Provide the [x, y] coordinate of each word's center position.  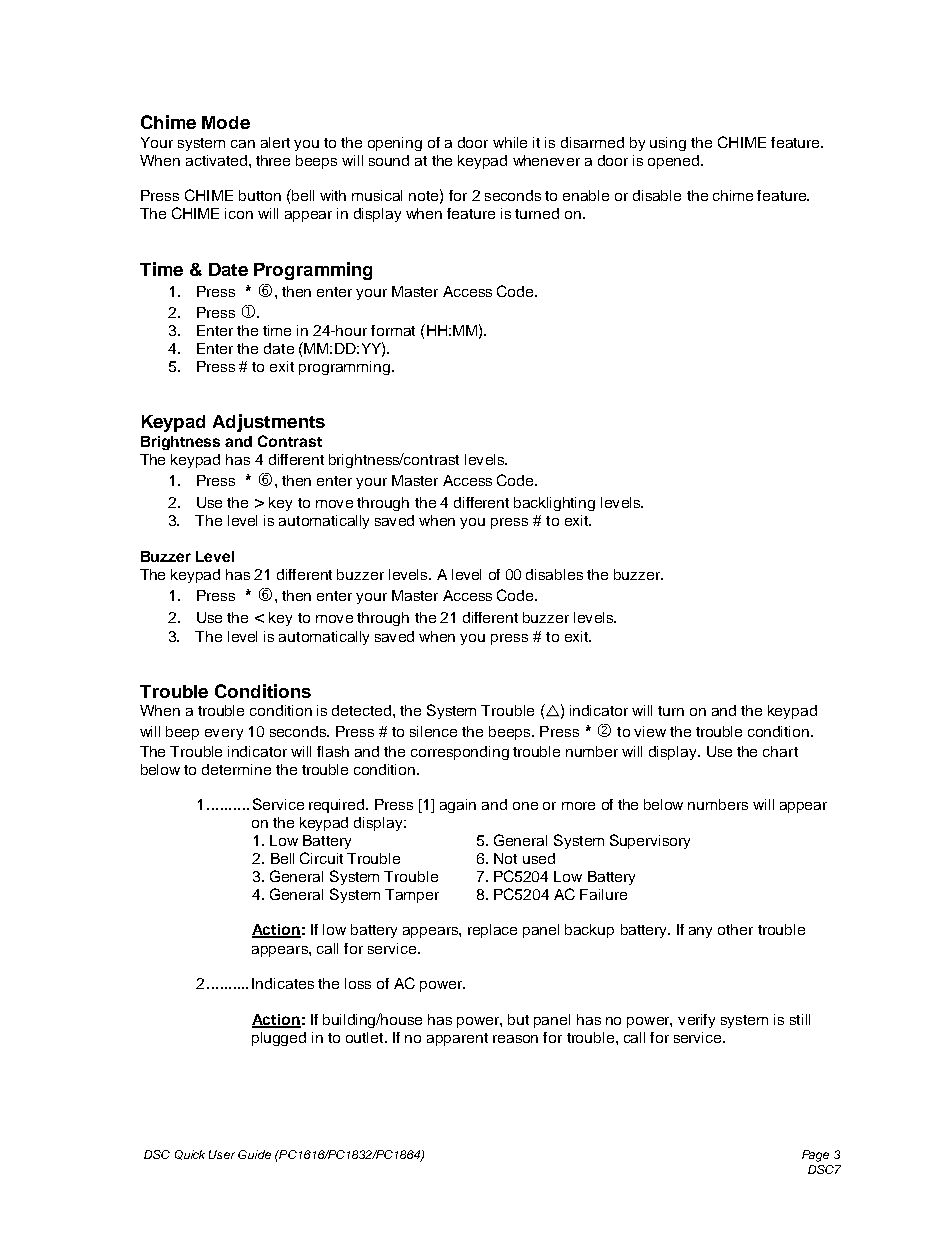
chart [780, 751]
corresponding [460, 753]
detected [363, 710]
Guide [254, 1154]
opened [675, 162]
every [224, 734]
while [510, 142]
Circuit [321, 858]
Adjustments [269, 423]
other [735, 929]
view [650, 731]
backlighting [554, 504]
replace [492, 931]
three [273, 160]
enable [586, 195]
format [393, 330]
